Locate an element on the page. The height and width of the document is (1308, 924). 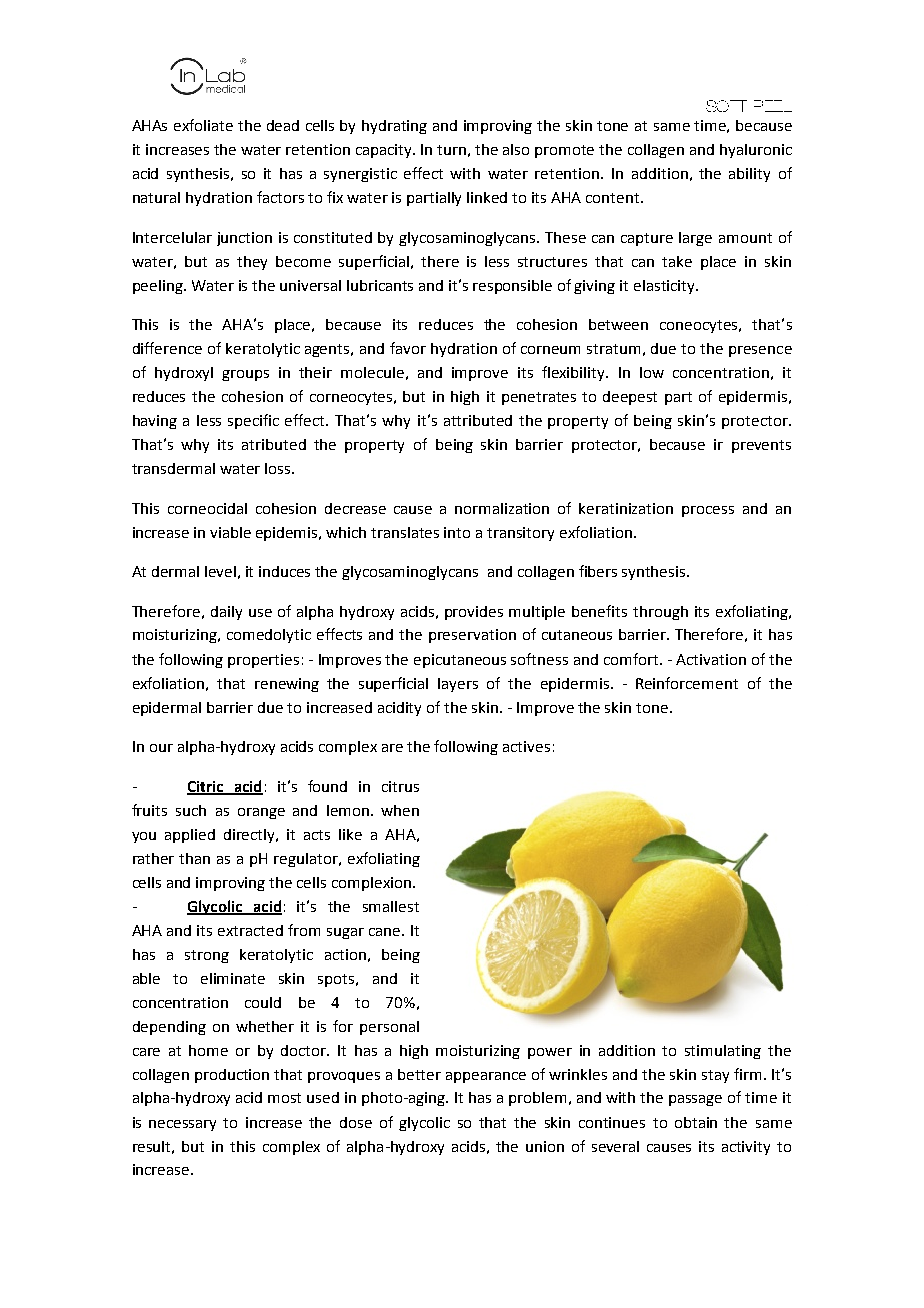
daily is located at coordinates (226, 613).
